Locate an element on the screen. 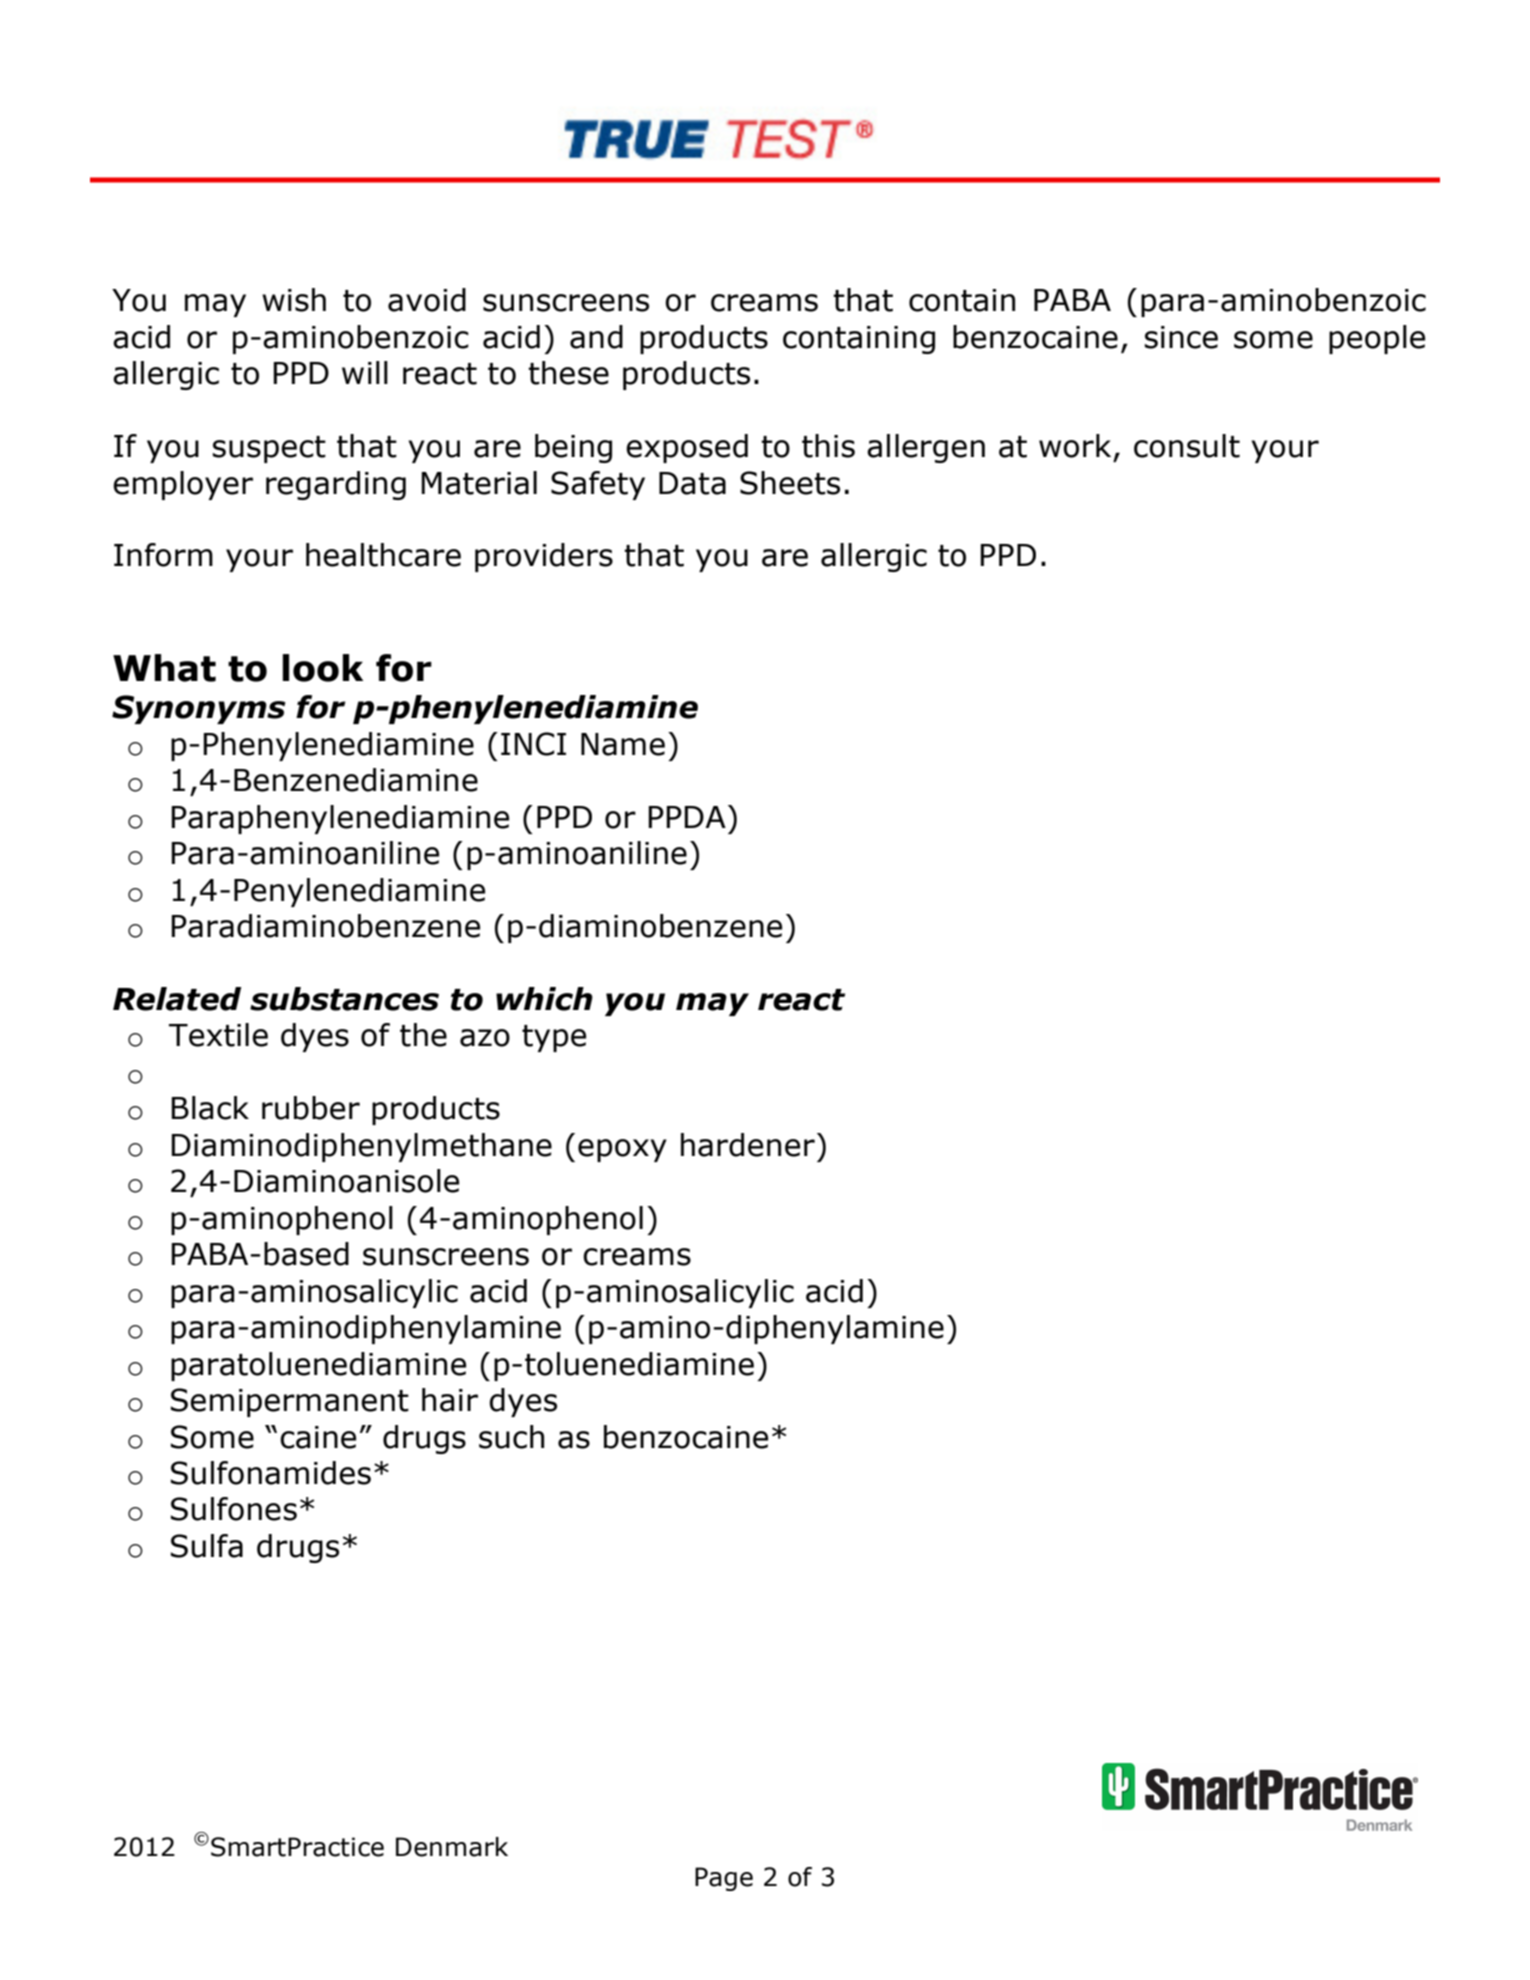  look is located at coordinates (322, 668).
